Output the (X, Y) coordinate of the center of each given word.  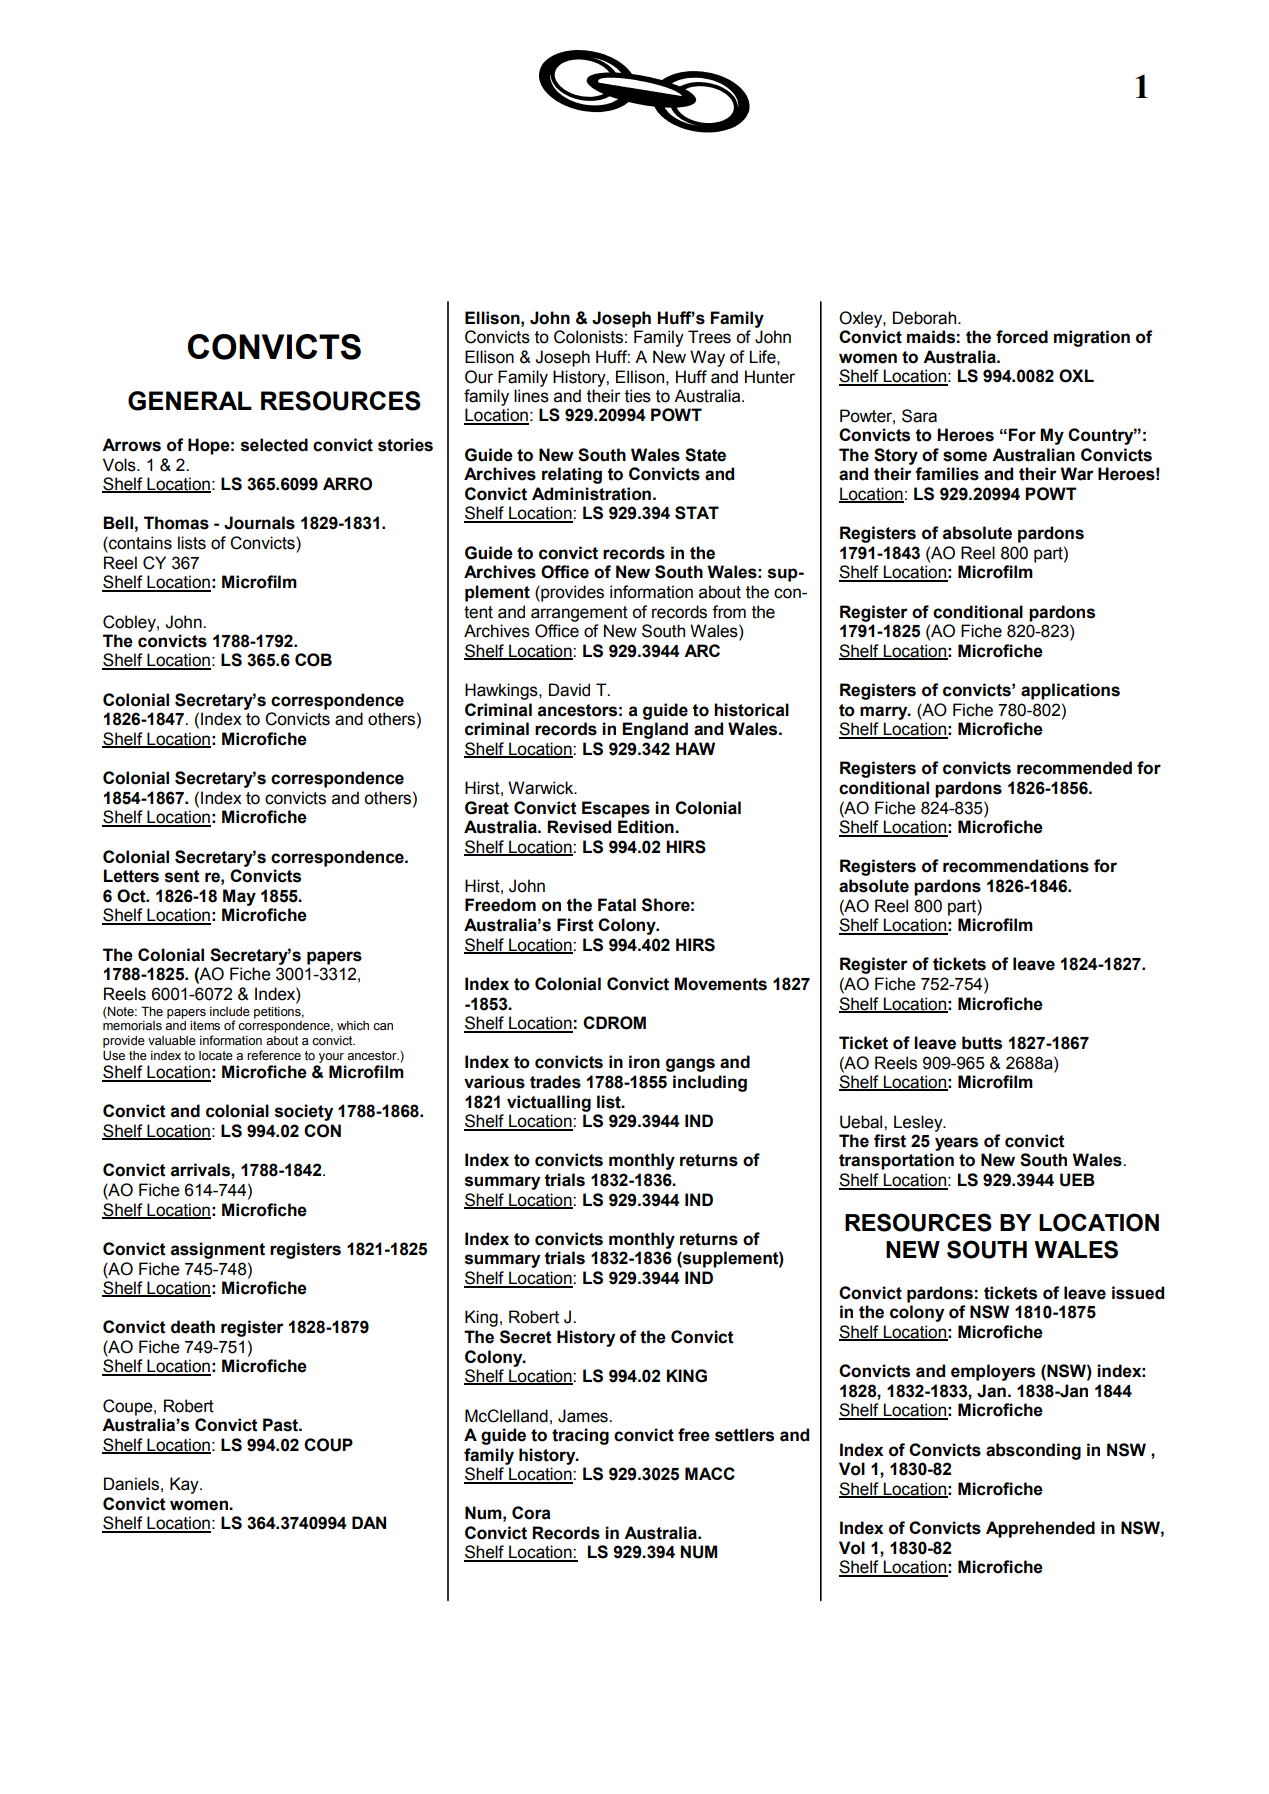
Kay (185, 1485)
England (655, 730)
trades (555, 1082)
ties (638, 396)
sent (182, 876)
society (304, 1112)
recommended (1074, 768)
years (956, 1144)
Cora (531, 1513)
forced (1022, 337)
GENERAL (190, 401)
